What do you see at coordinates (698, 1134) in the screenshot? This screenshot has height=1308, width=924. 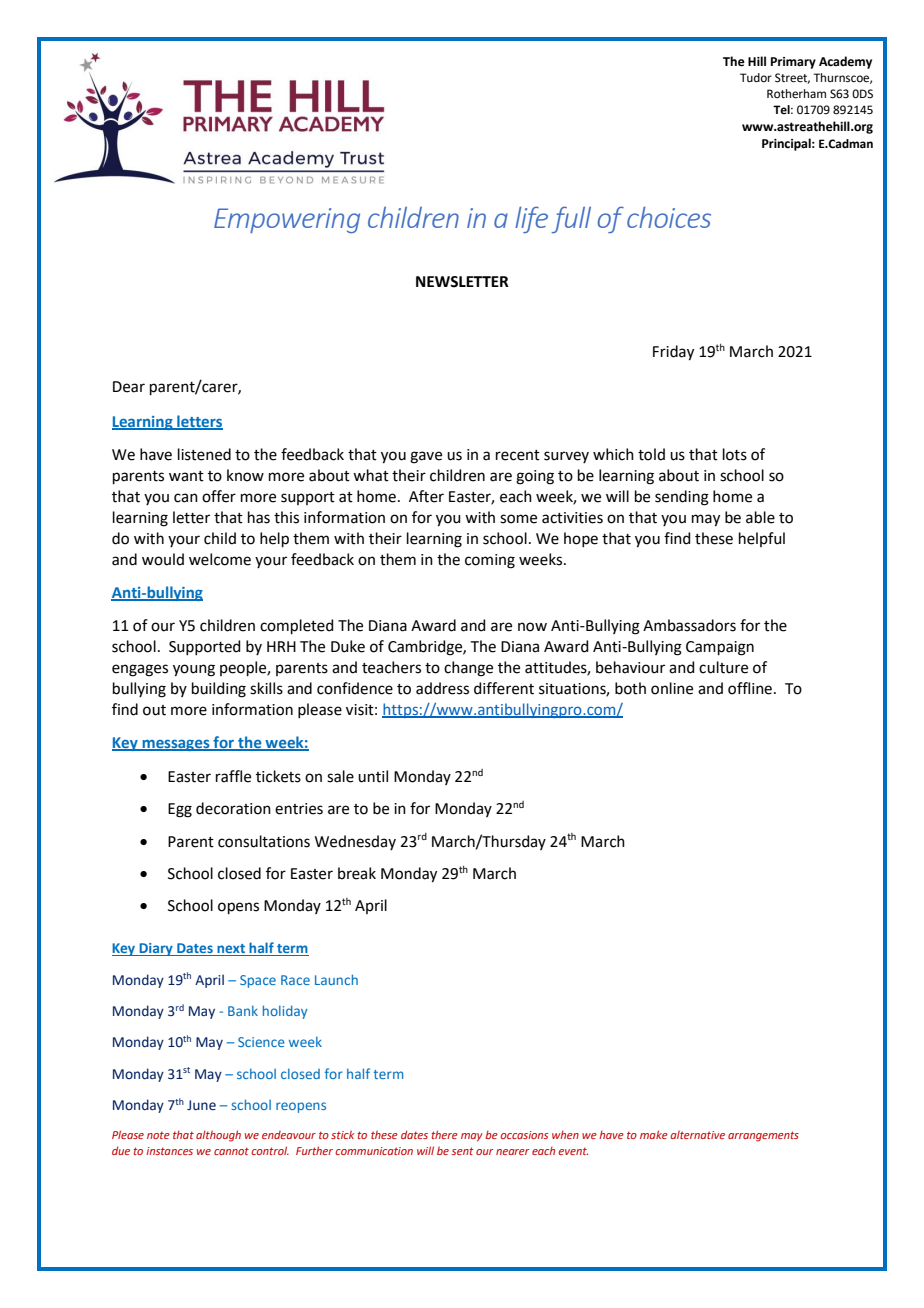 I see `alternative` at bounding box center [698, 1134].
